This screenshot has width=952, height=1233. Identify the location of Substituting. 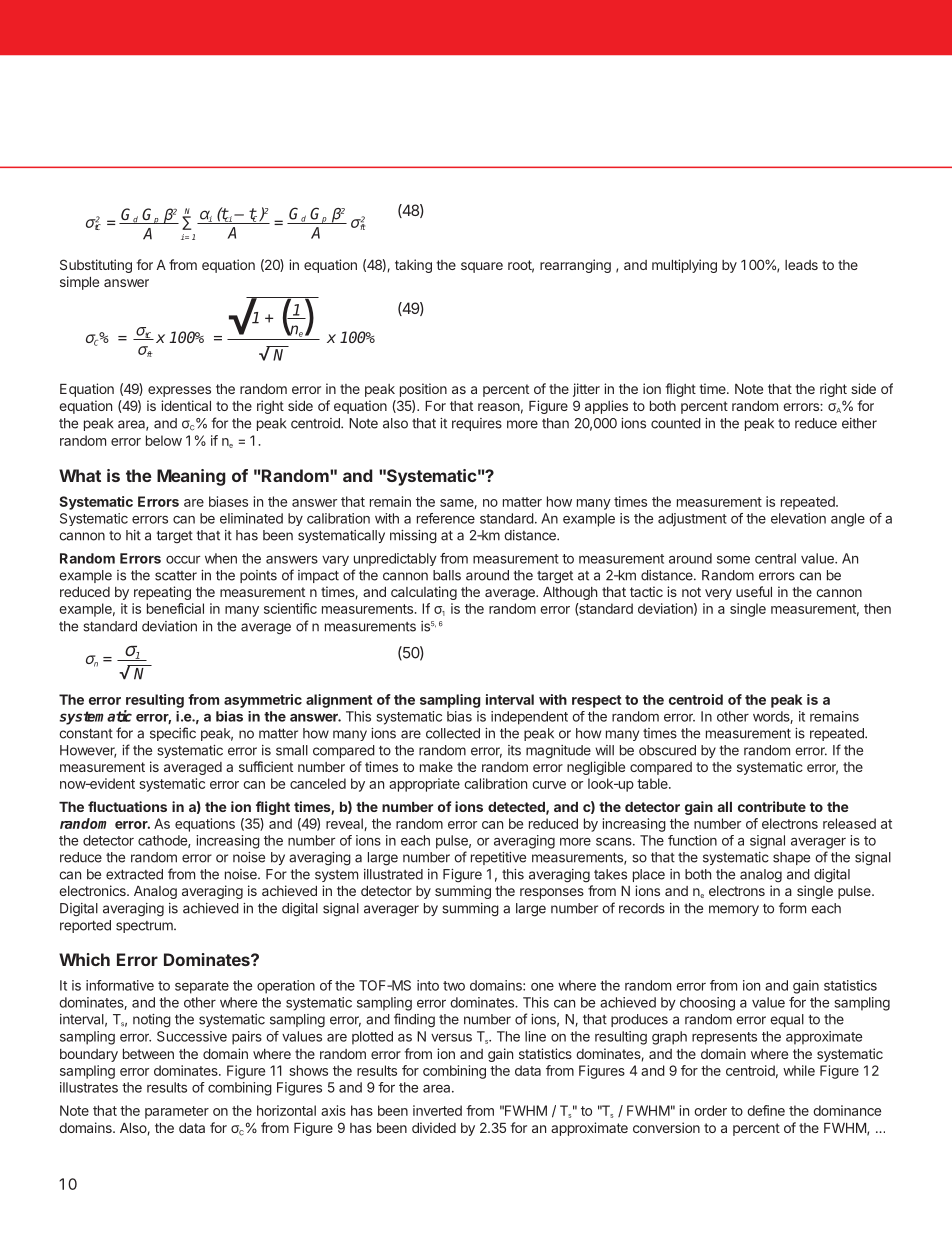
(96, 266).
